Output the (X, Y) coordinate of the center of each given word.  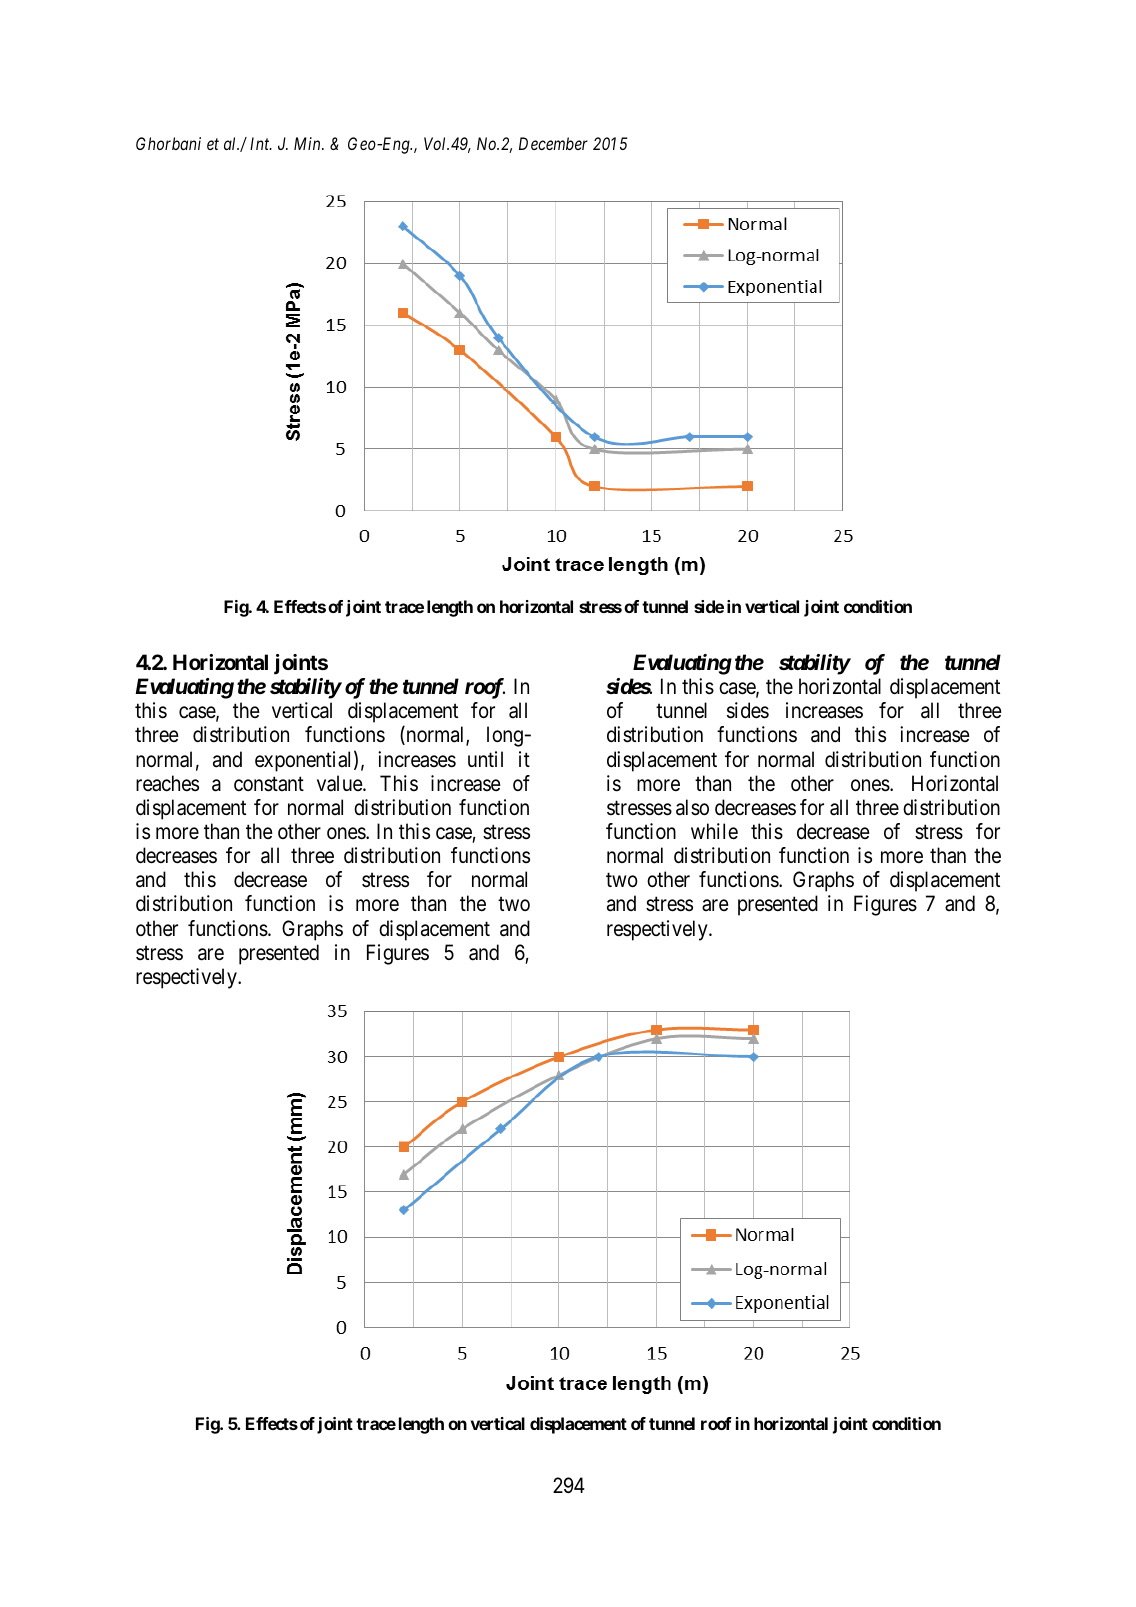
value (340, 783)
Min (308, 143)
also (692, 807)
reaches (167, 783)
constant (269, 784)
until (485, 759)
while (714, 831)
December (553, 143)
